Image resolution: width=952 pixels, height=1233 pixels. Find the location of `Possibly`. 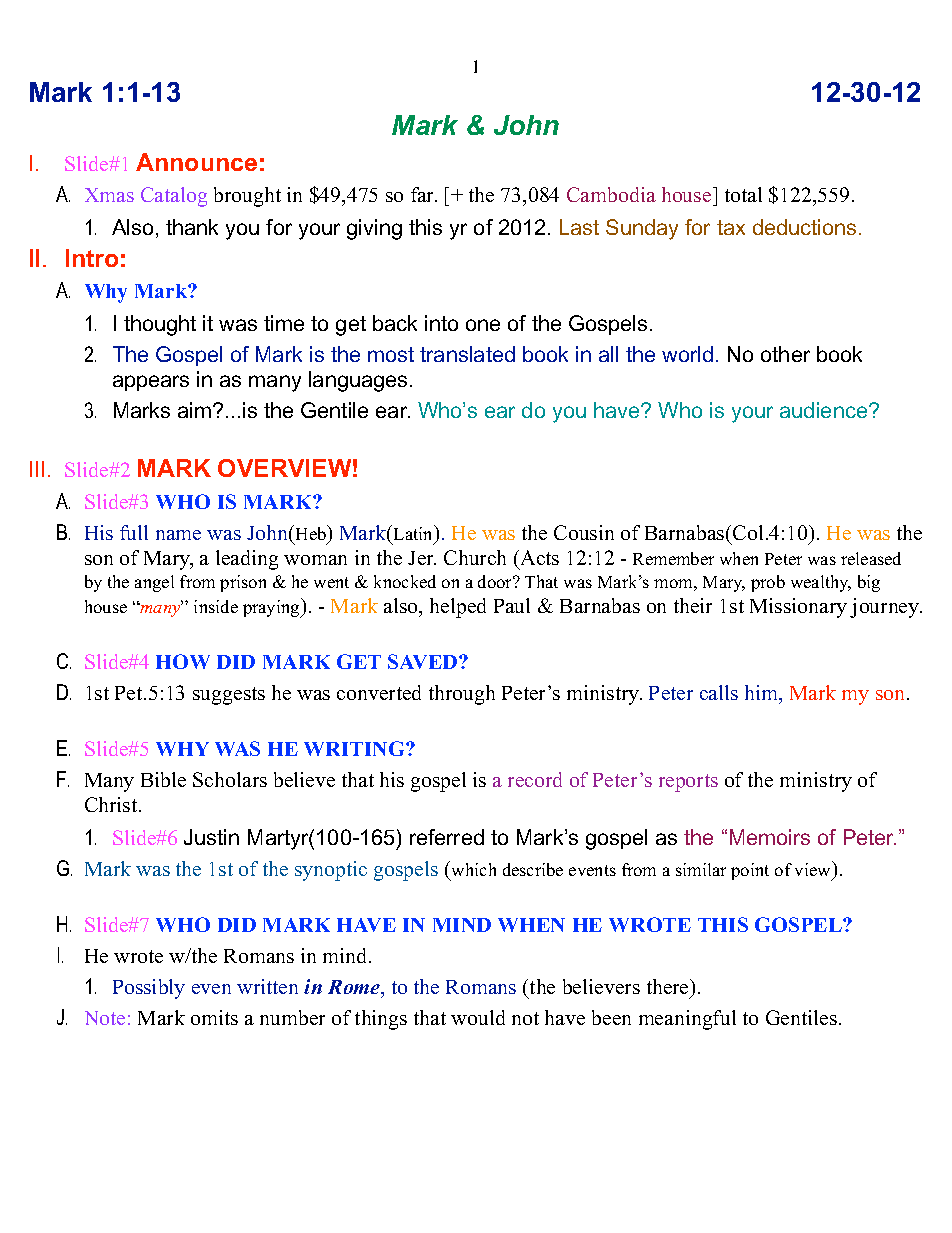

Possibly is located at coordinates (149, 989).
